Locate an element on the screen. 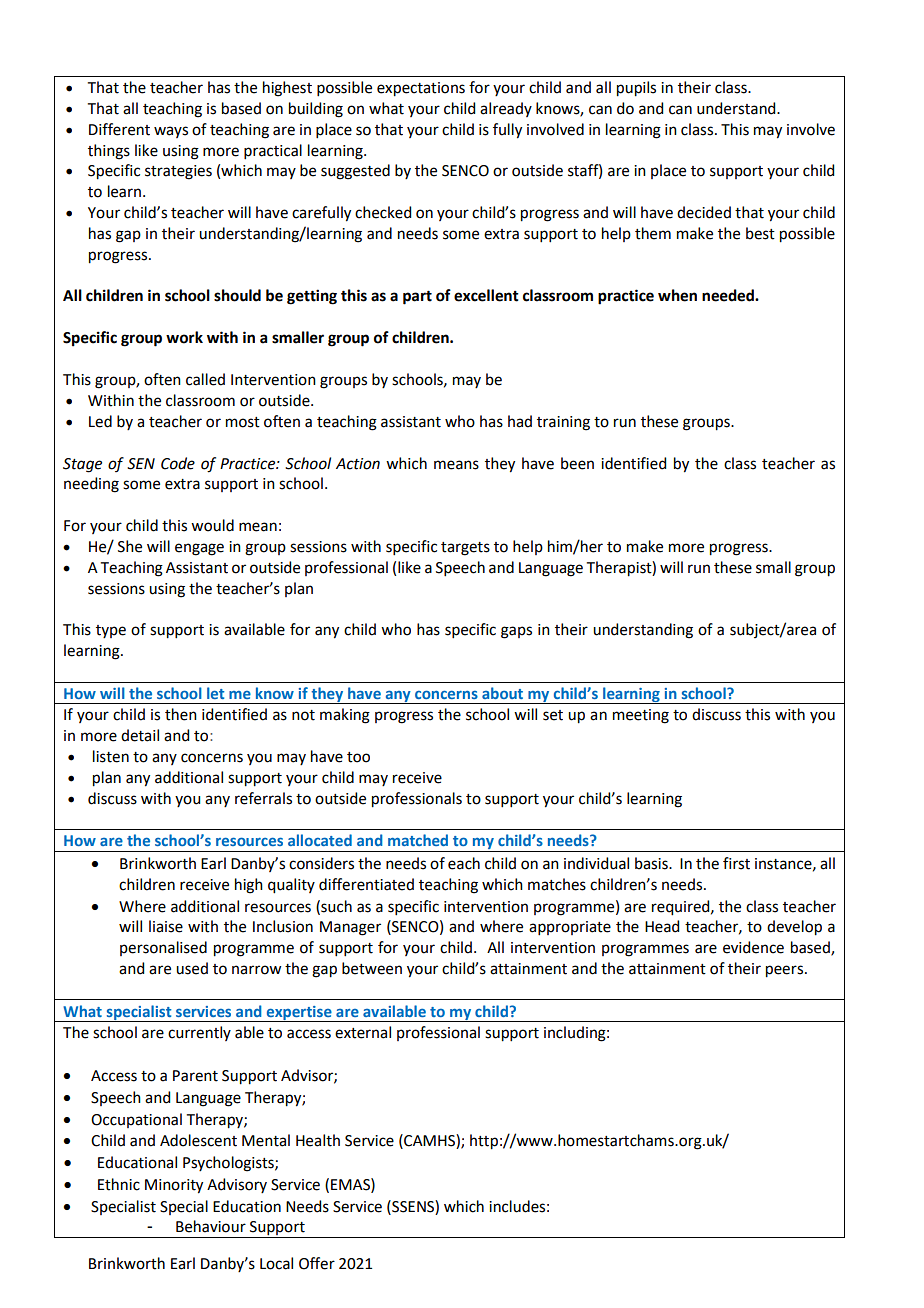 This screenshot has width=924, height=1308. pupils is located at coordinates (636, 89).
